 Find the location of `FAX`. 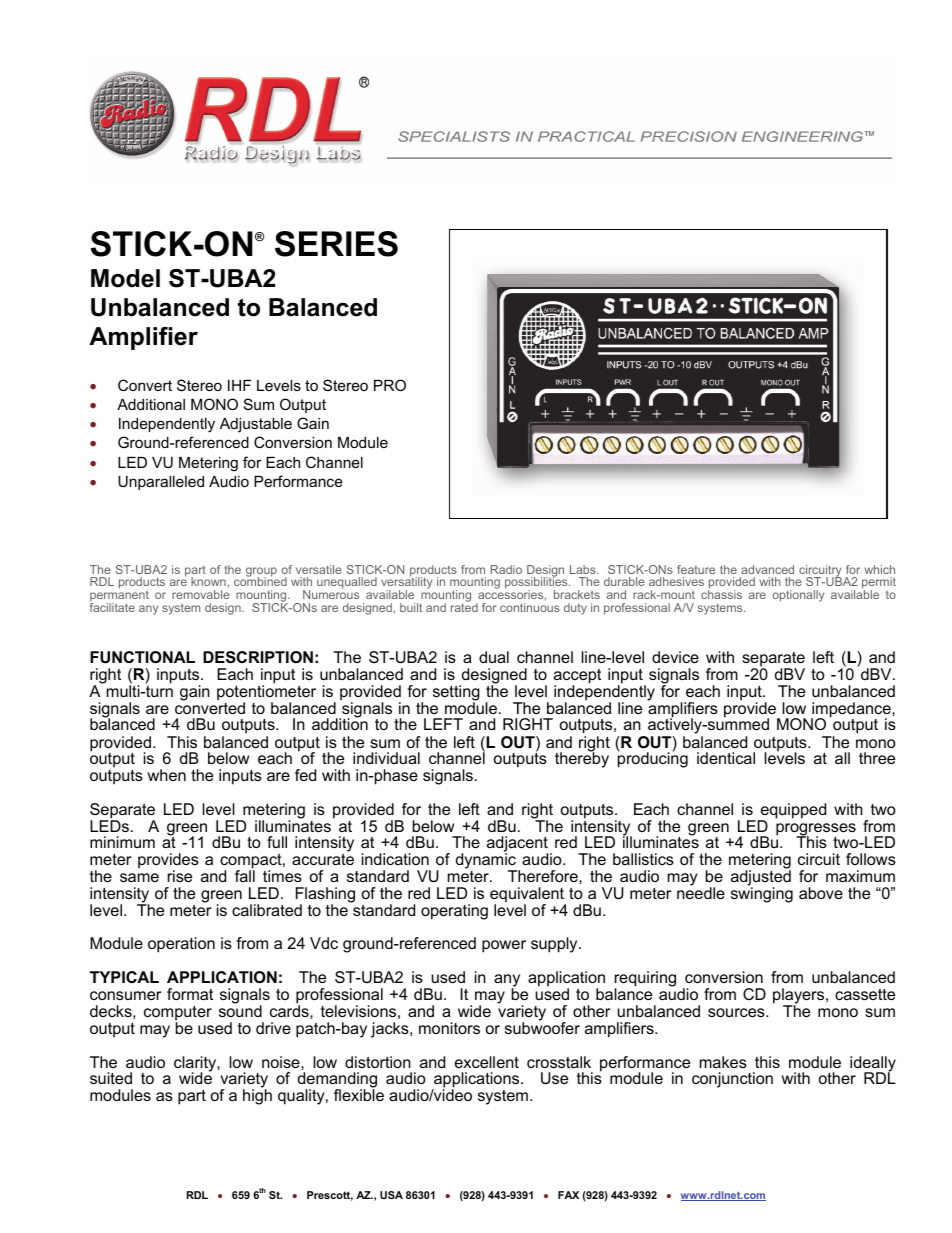

FAX is located at coordinates (568, 1195).
